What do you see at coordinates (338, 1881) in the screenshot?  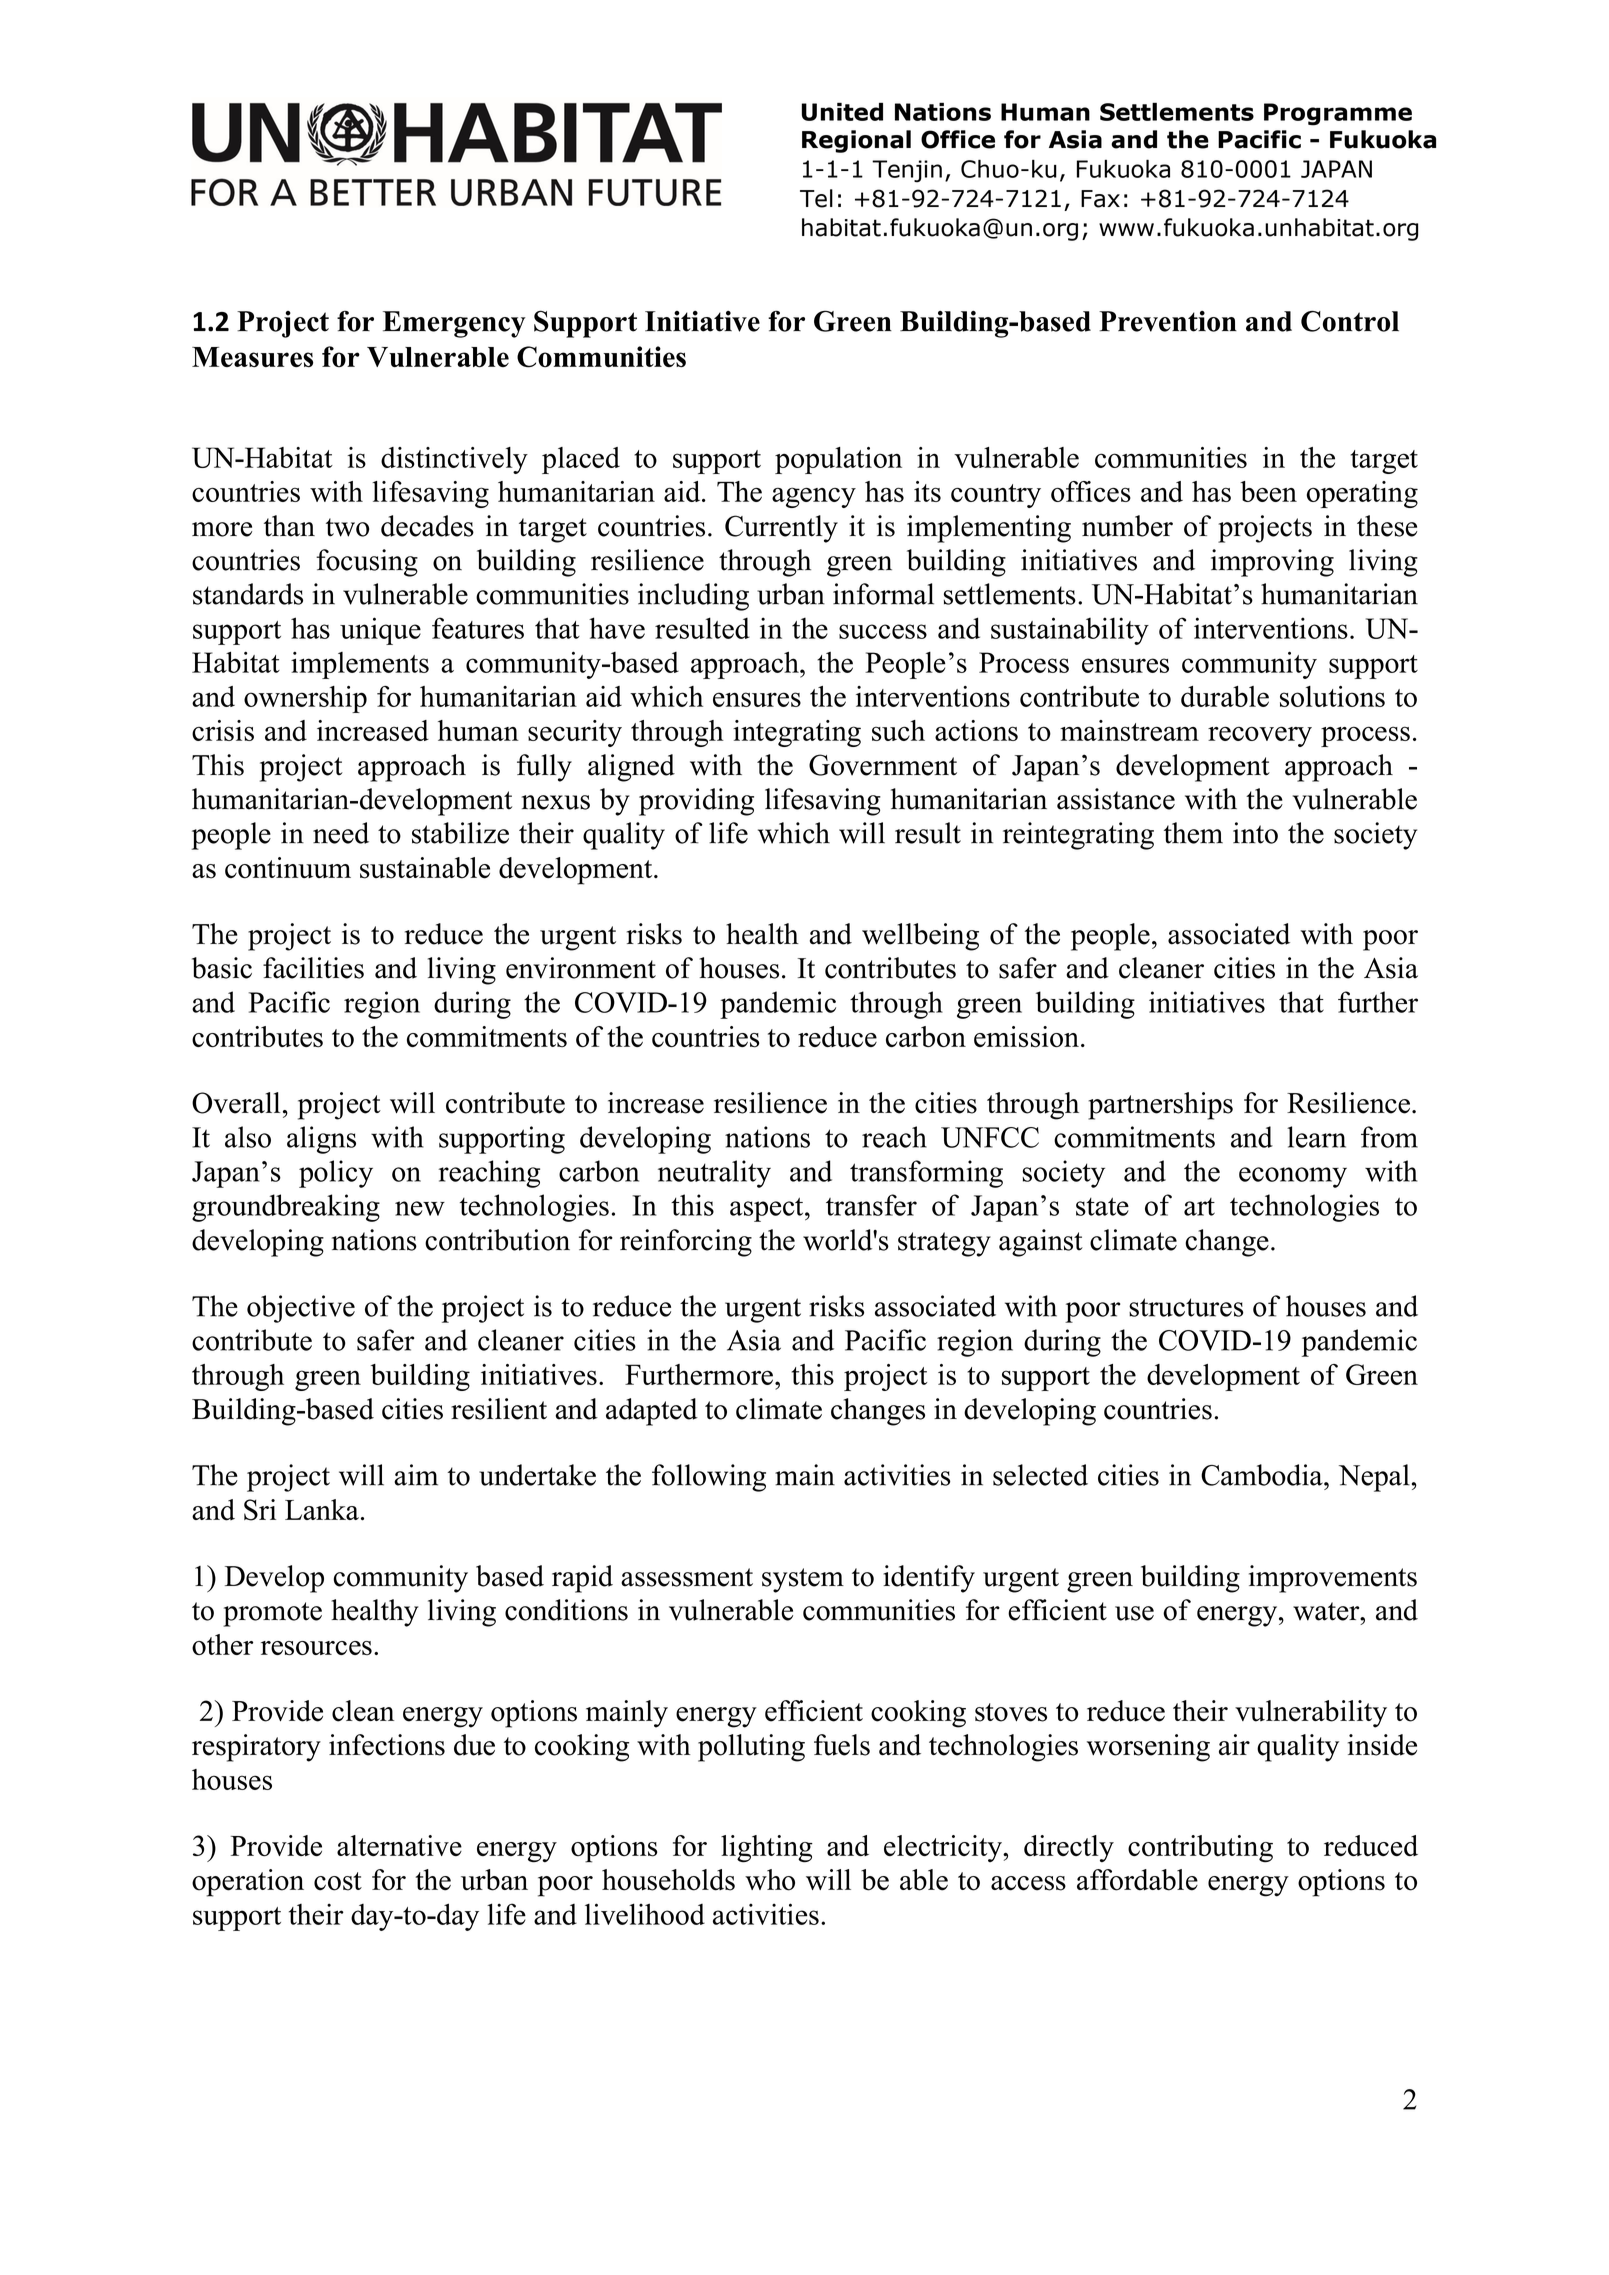 I see `cost` at bounding box center [338, 1881].
